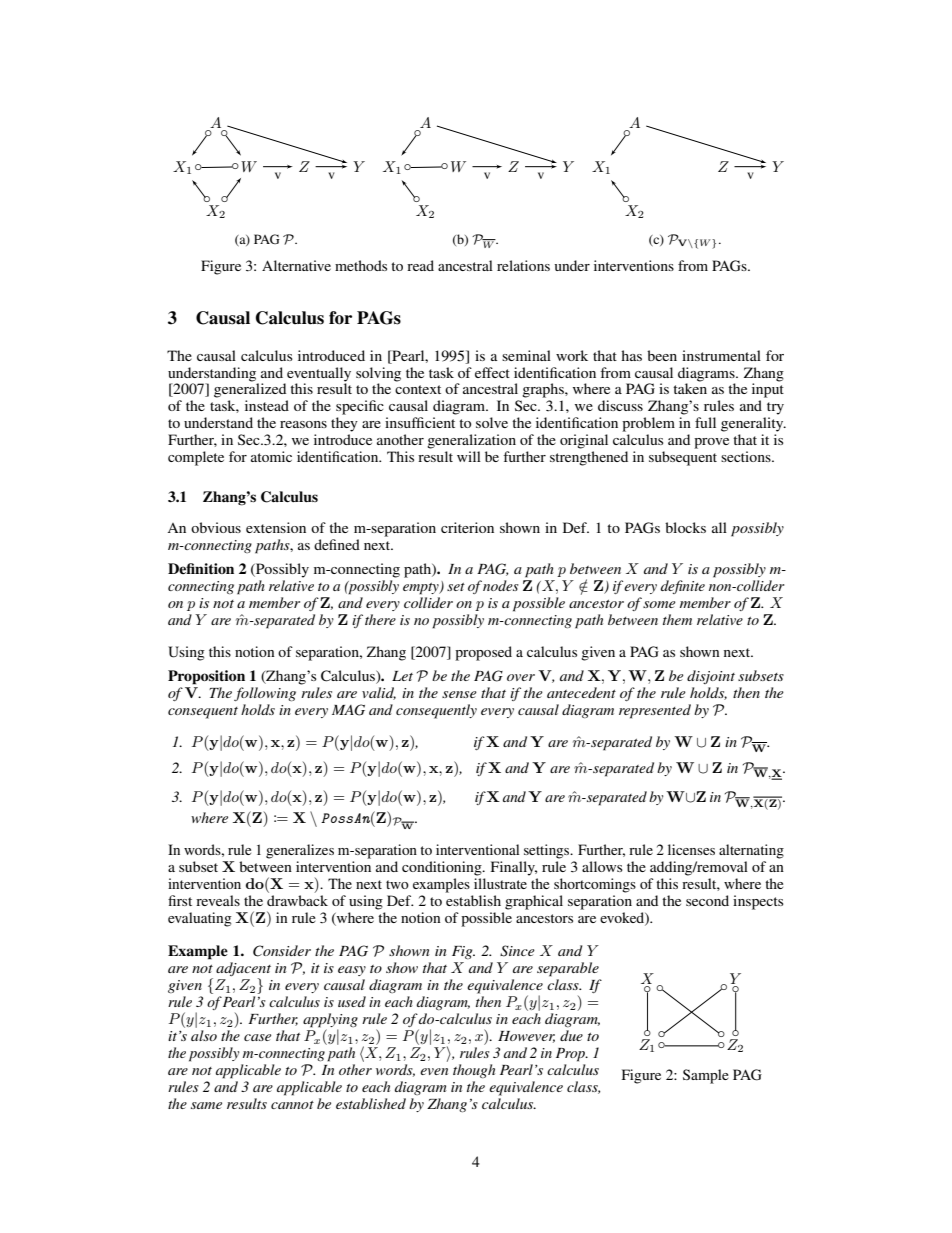 The height and width of the screenshot is (1233, 952). Describe the element at coordinates (276, 527) in the screenshot. I see `extension` at that location.
